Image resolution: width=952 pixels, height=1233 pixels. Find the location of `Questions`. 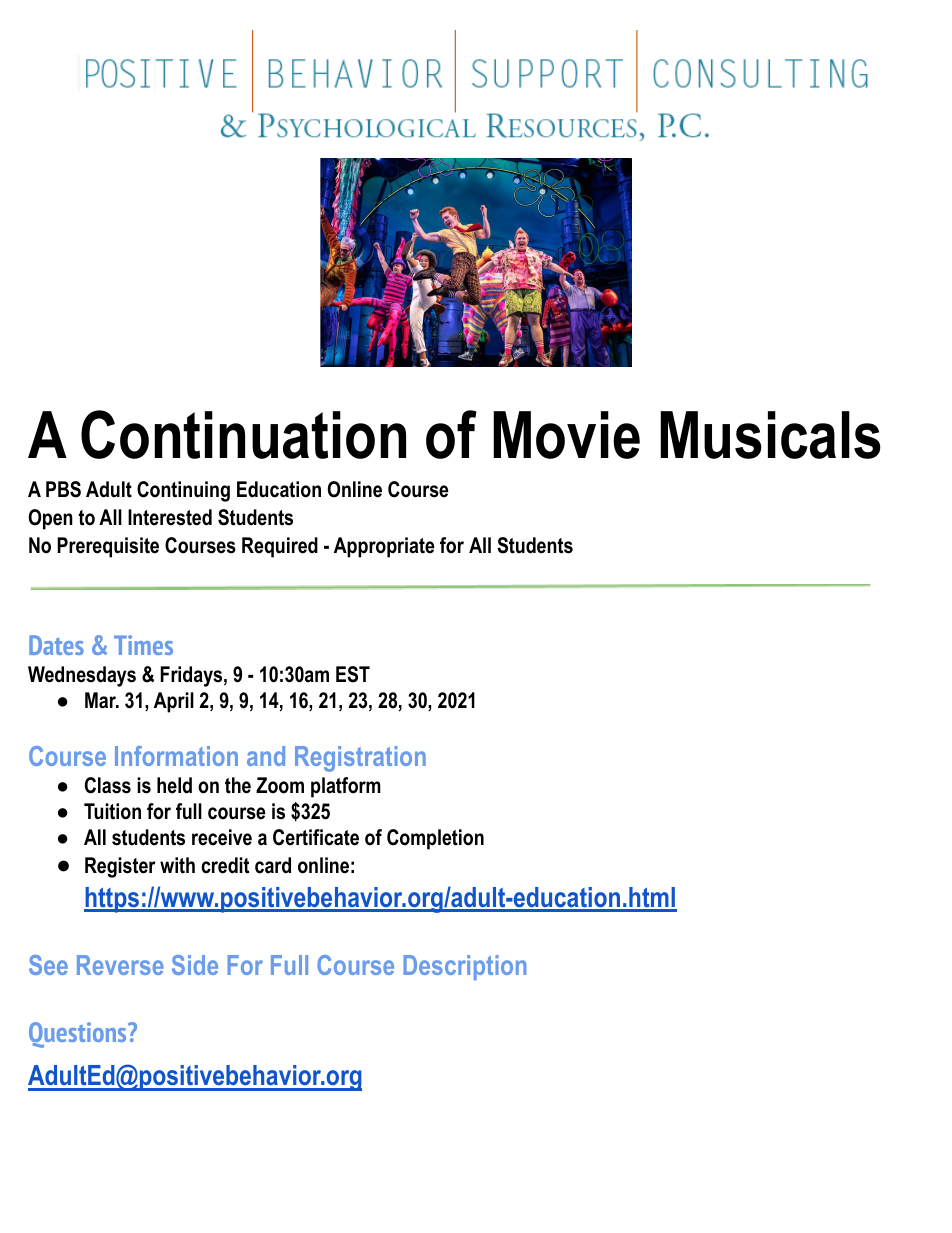

Questions is located at coordinates (79, 1035).
